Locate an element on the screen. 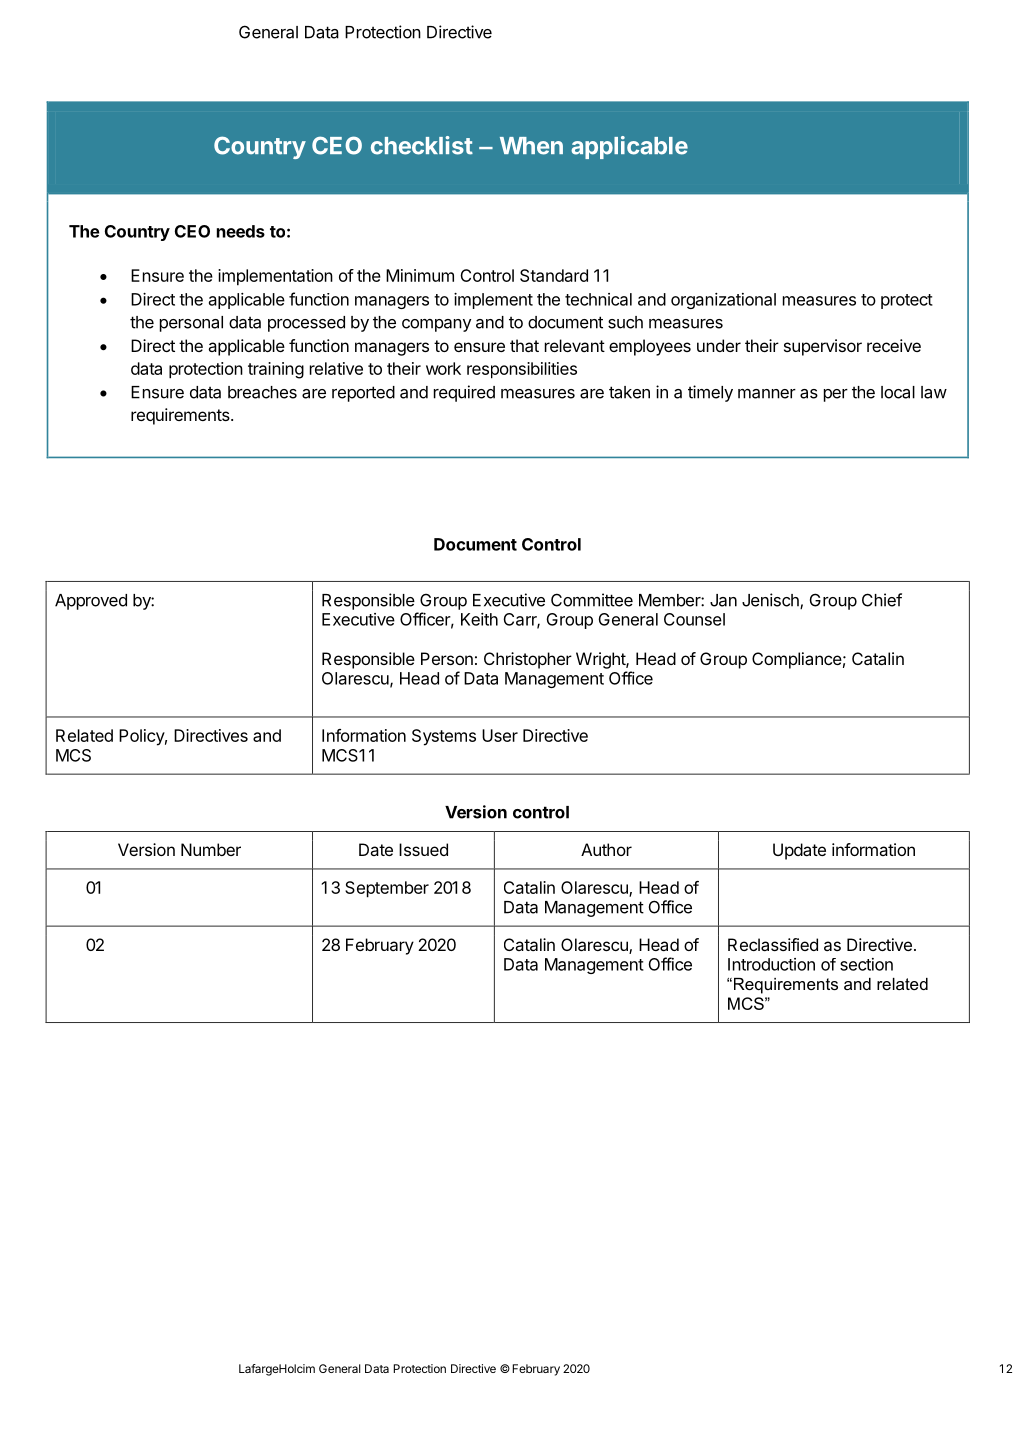 The height and width of the screenshot is (1437, 1016). September is located at coordinates (387, 889).
